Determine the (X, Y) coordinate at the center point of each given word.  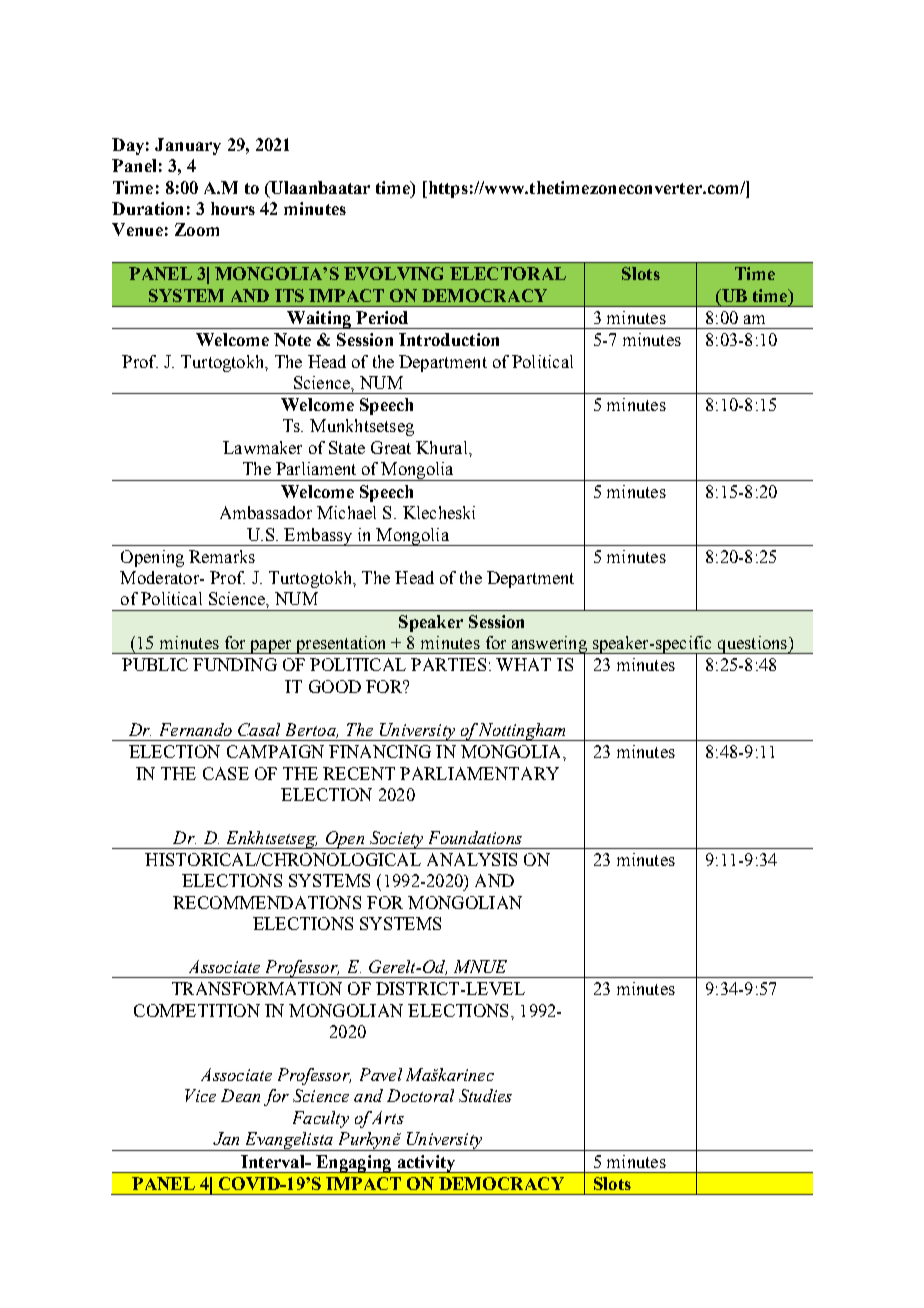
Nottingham (523, 732)
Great (391, 447)
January (188, 146)
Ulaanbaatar (319, 187)
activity (426, 1164)
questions (753, 645)
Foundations (475, 837)
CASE (226, 773)
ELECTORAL (508, 273)
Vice (200, 1095)
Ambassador (266, 512)
